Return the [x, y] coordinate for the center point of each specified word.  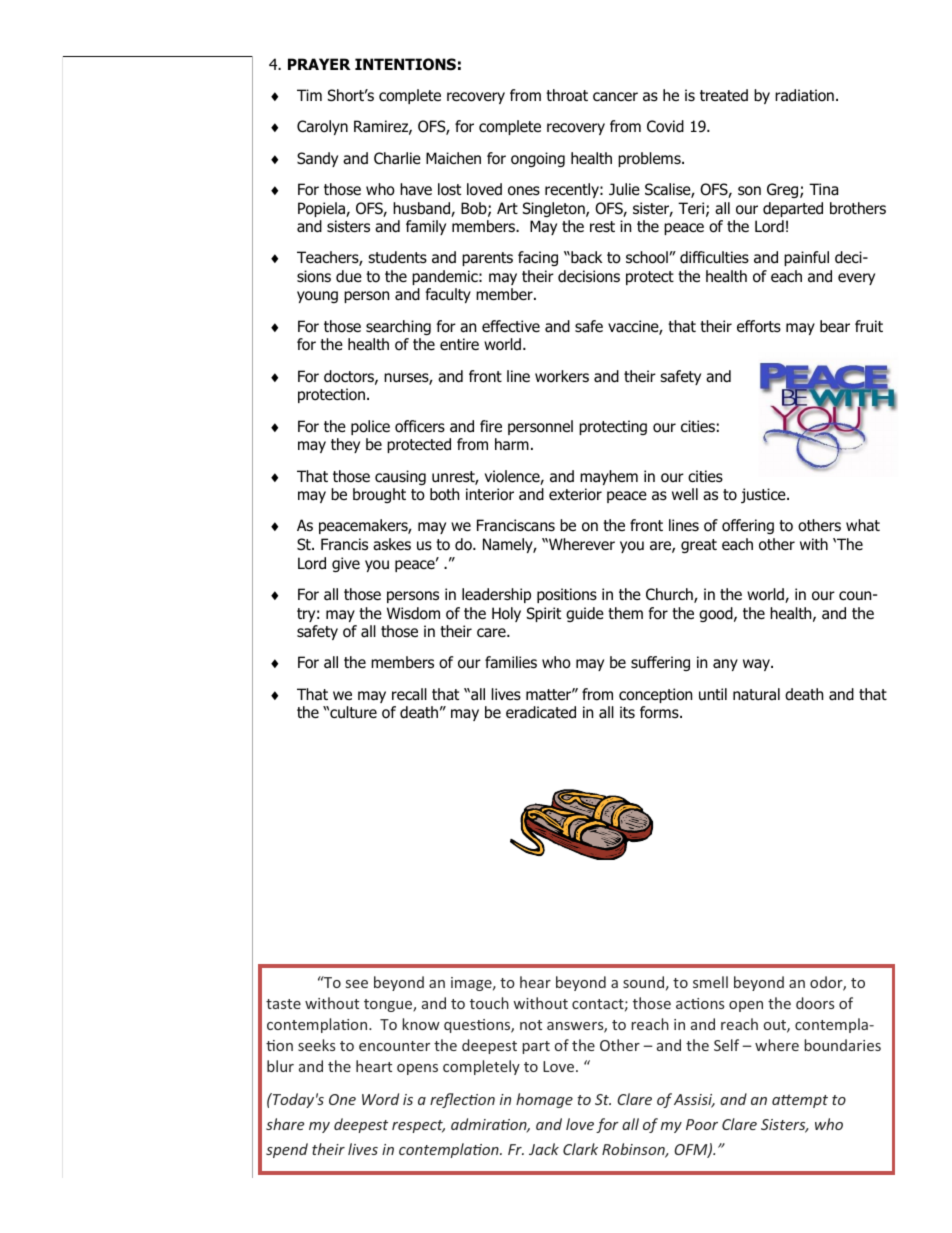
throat [567, 95]
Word [380, 1099]
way [757, 665]
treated [724, 95]
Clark [580, 1149]
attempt [800, 1101]
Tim [309, 95]
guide [585, 614]
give [346, 564]
